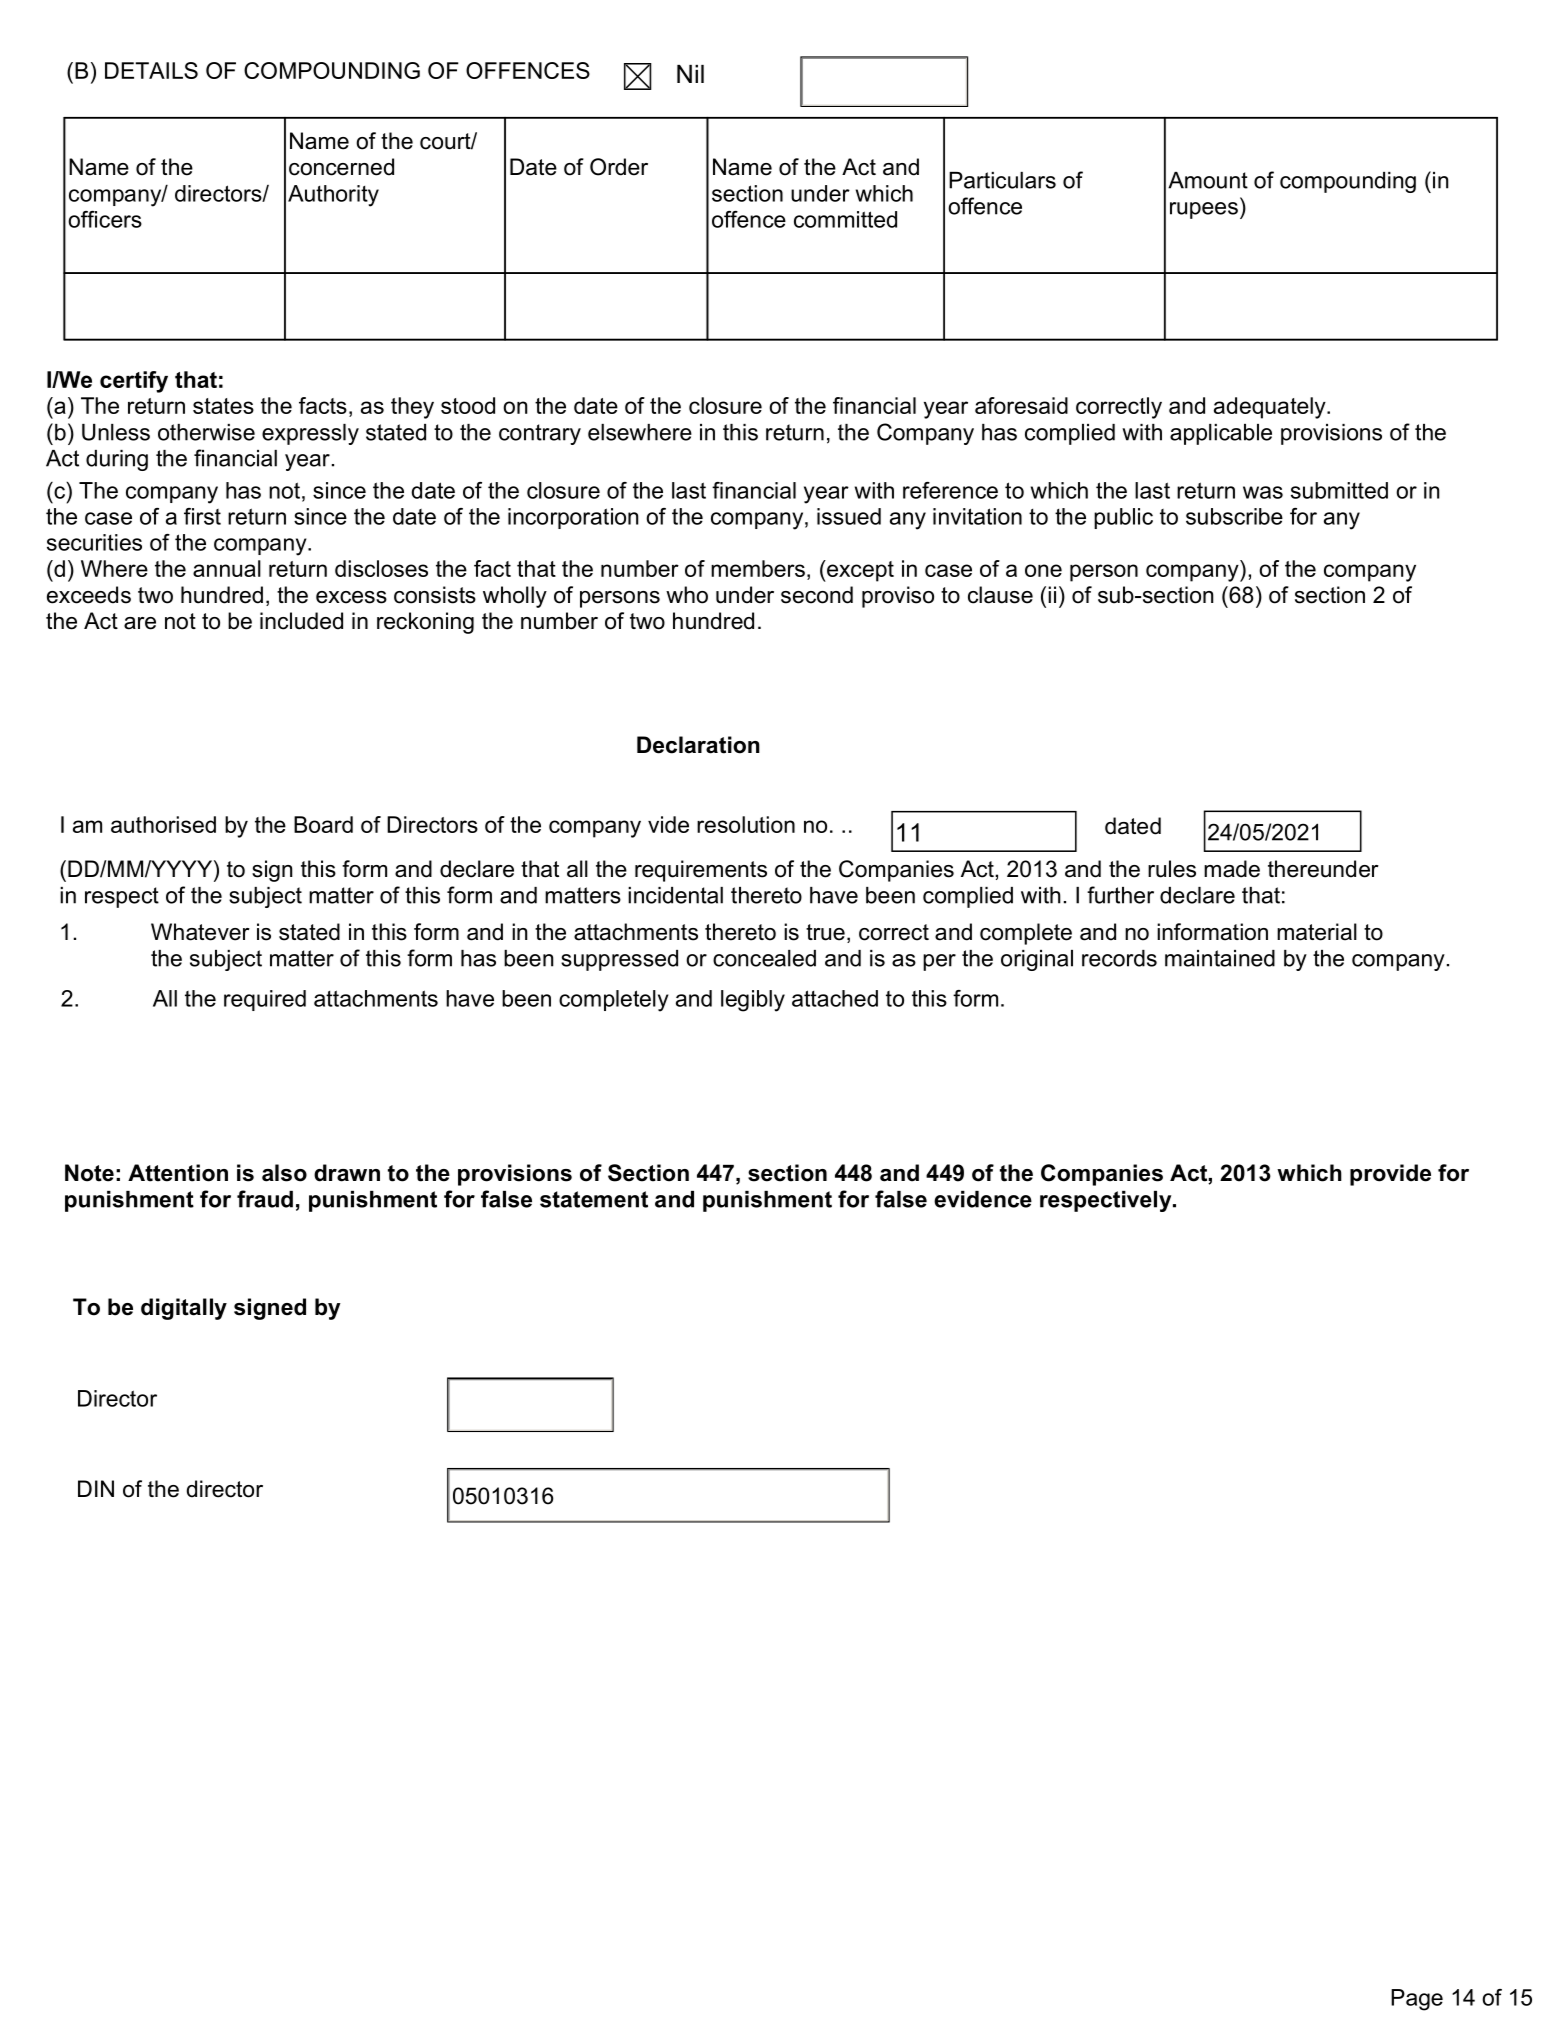 This document has width=1564, height=2023. Describe the element at coordinates (1220, 958) in the document. I see `maintained` at that location.
